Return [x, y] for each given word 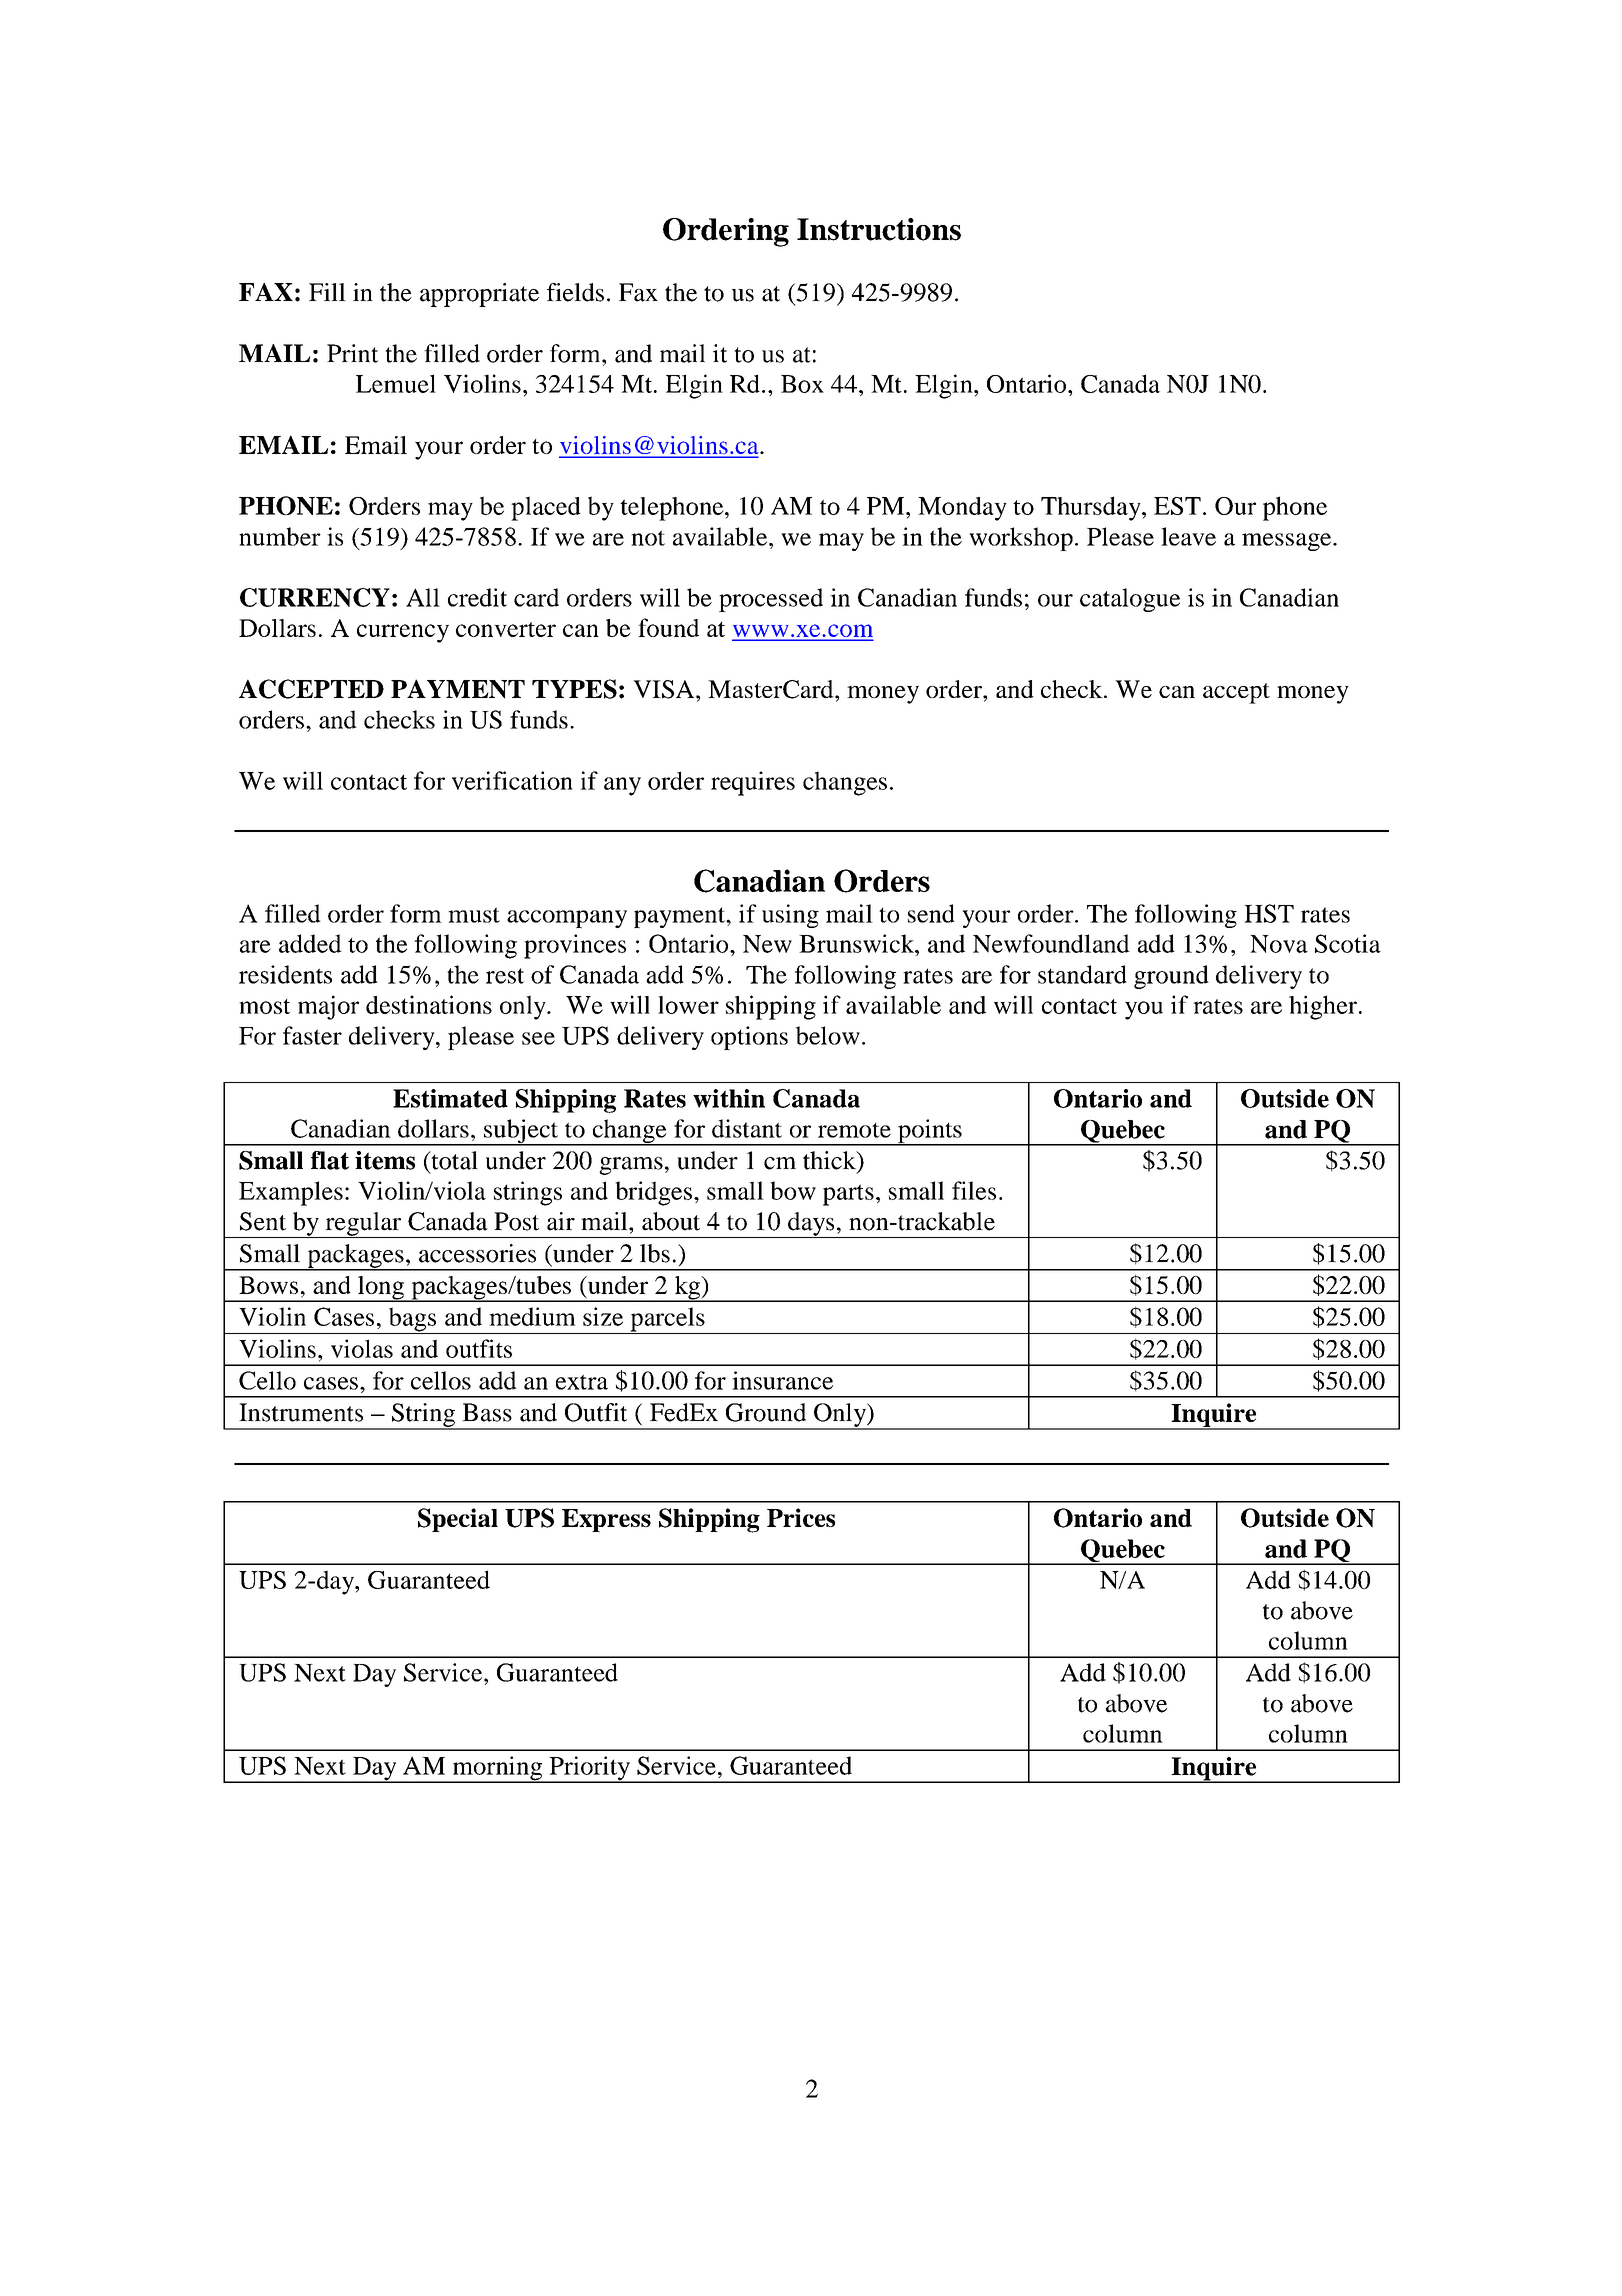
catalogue [1130, 600]
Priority [589, 1769]
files [974, 1190]
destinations [429, 1004]
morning [497, 1769]
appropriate [479, 295]
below [827, 1035]
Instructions [879, 229]
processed [771, 600]
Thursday [1092, 508]
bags [412, 1320]
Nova [1279, 944]
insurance [782, 1380]
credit [477, 597]
